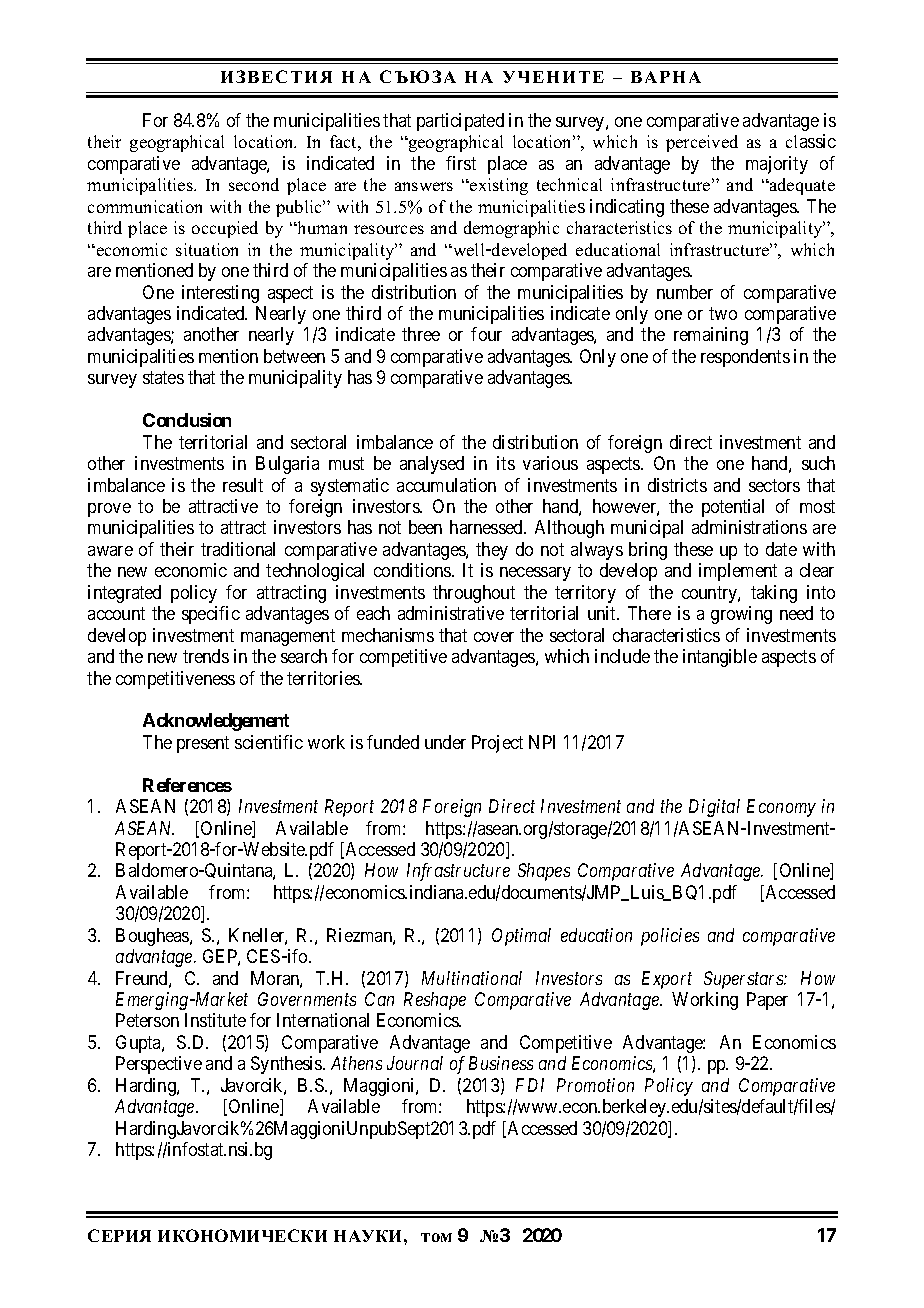 Image resolution: width=924 pixels, height=1308 pixels. Describe the element at coordinates (461, 163) in the image. I see `first` at that location.
